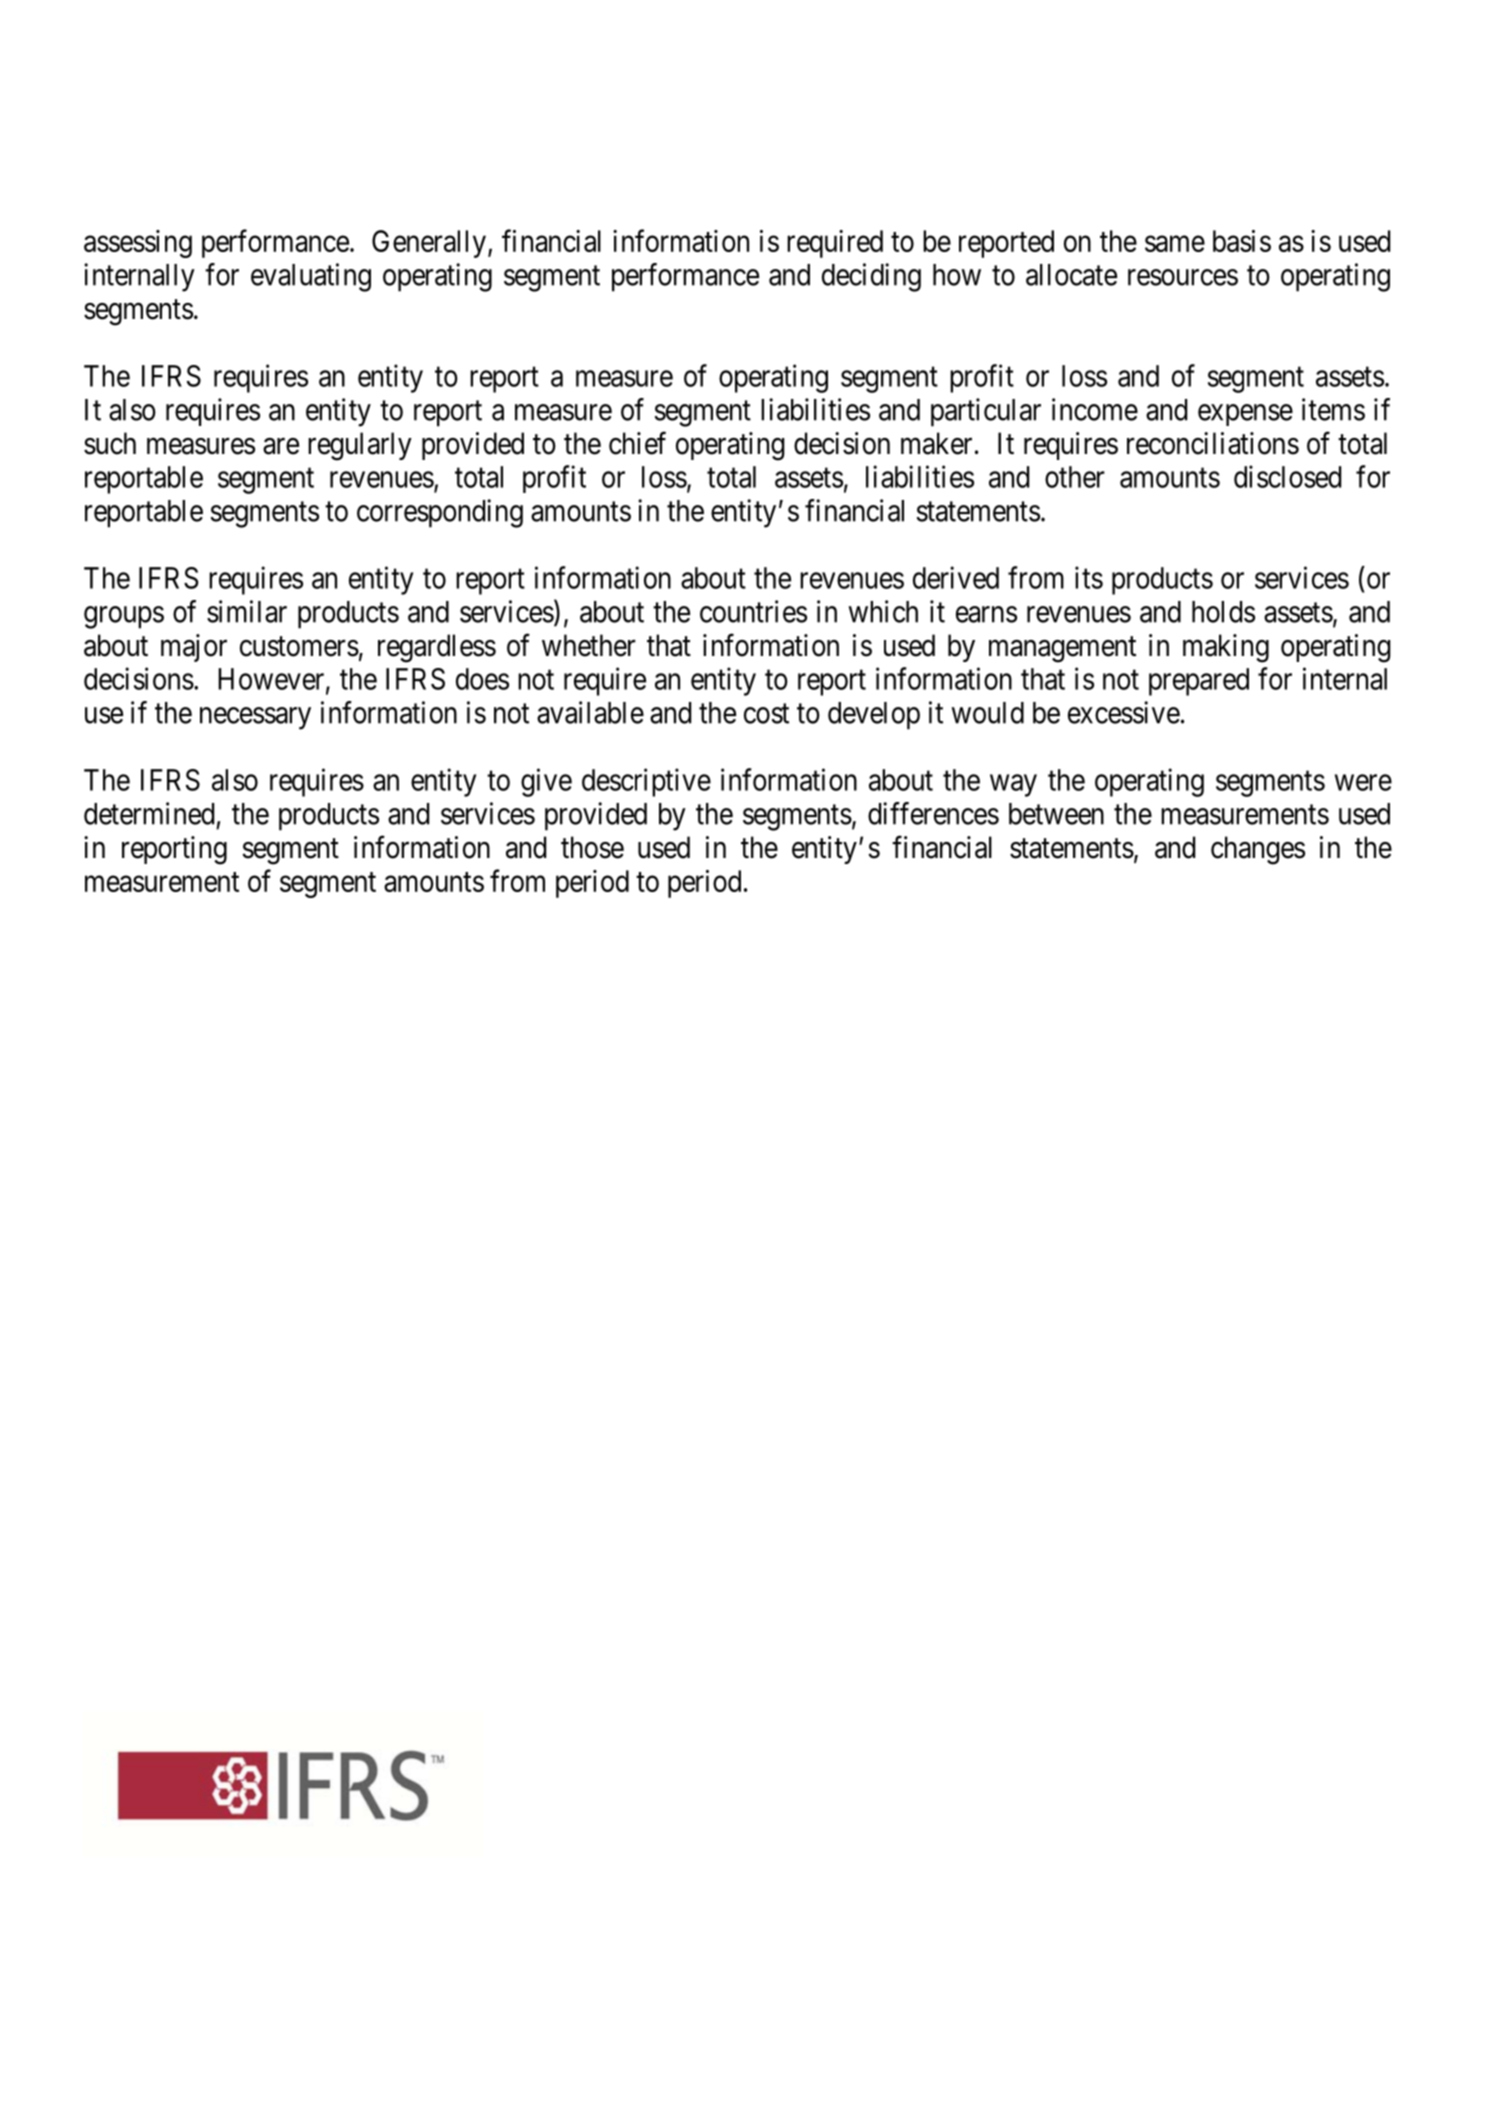  Describe the element at coordinates (311, 277) in the page. I see `evaluating` at that location.
